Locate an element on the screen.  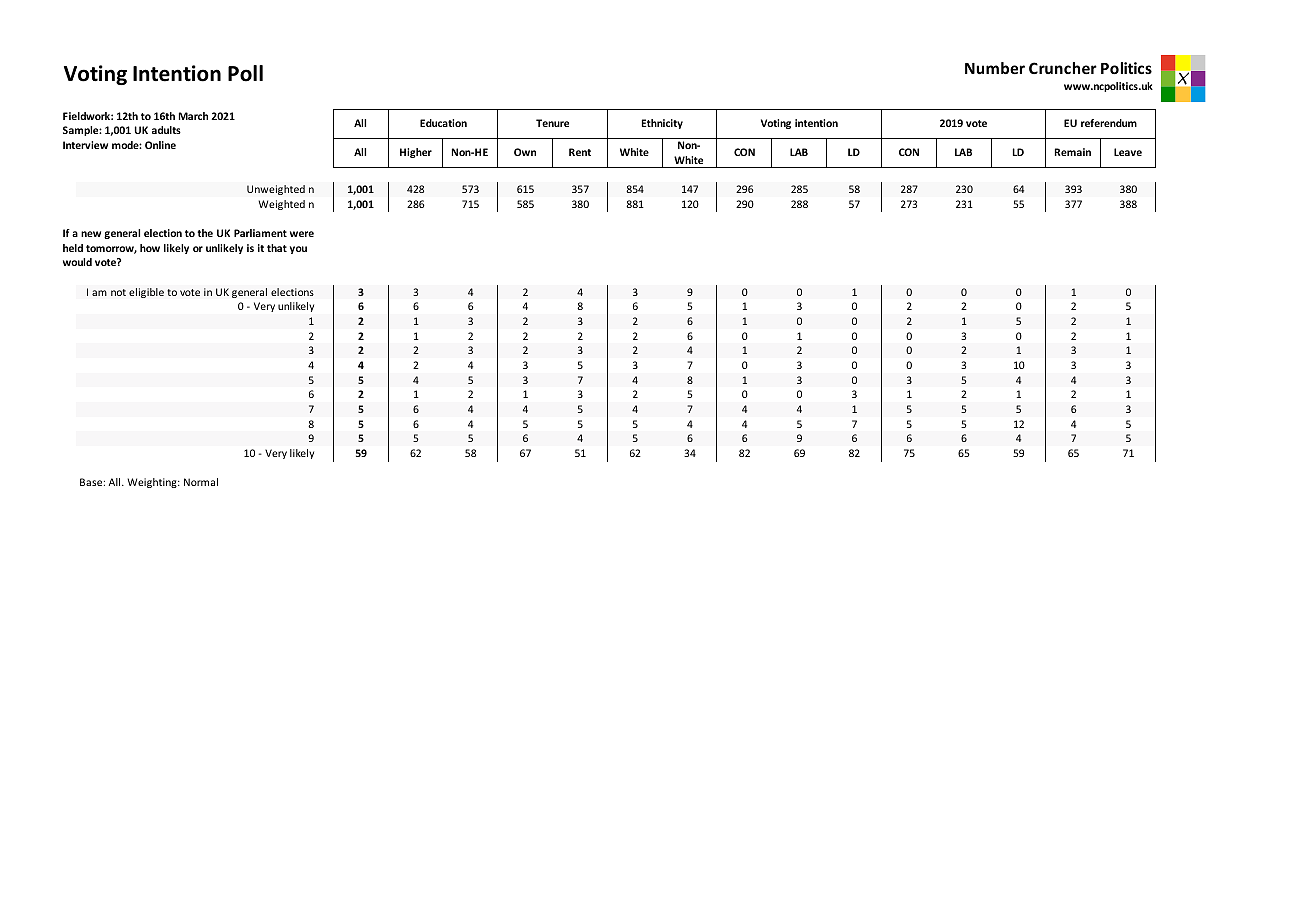
Remain is located at coordinates (1073, 152).
